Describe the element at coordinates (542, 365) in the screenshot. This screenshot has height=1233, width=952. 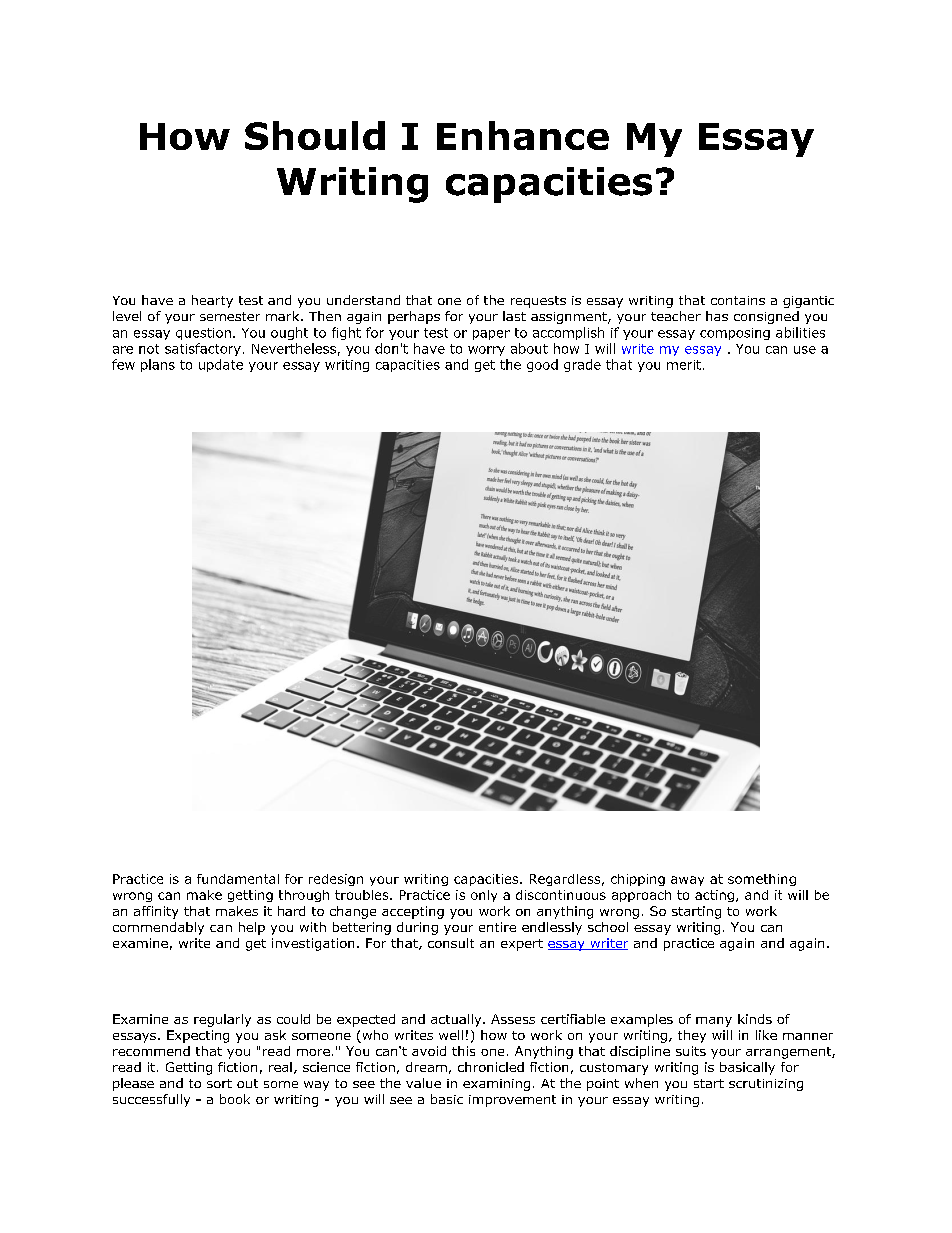
I see `good` at that location.
